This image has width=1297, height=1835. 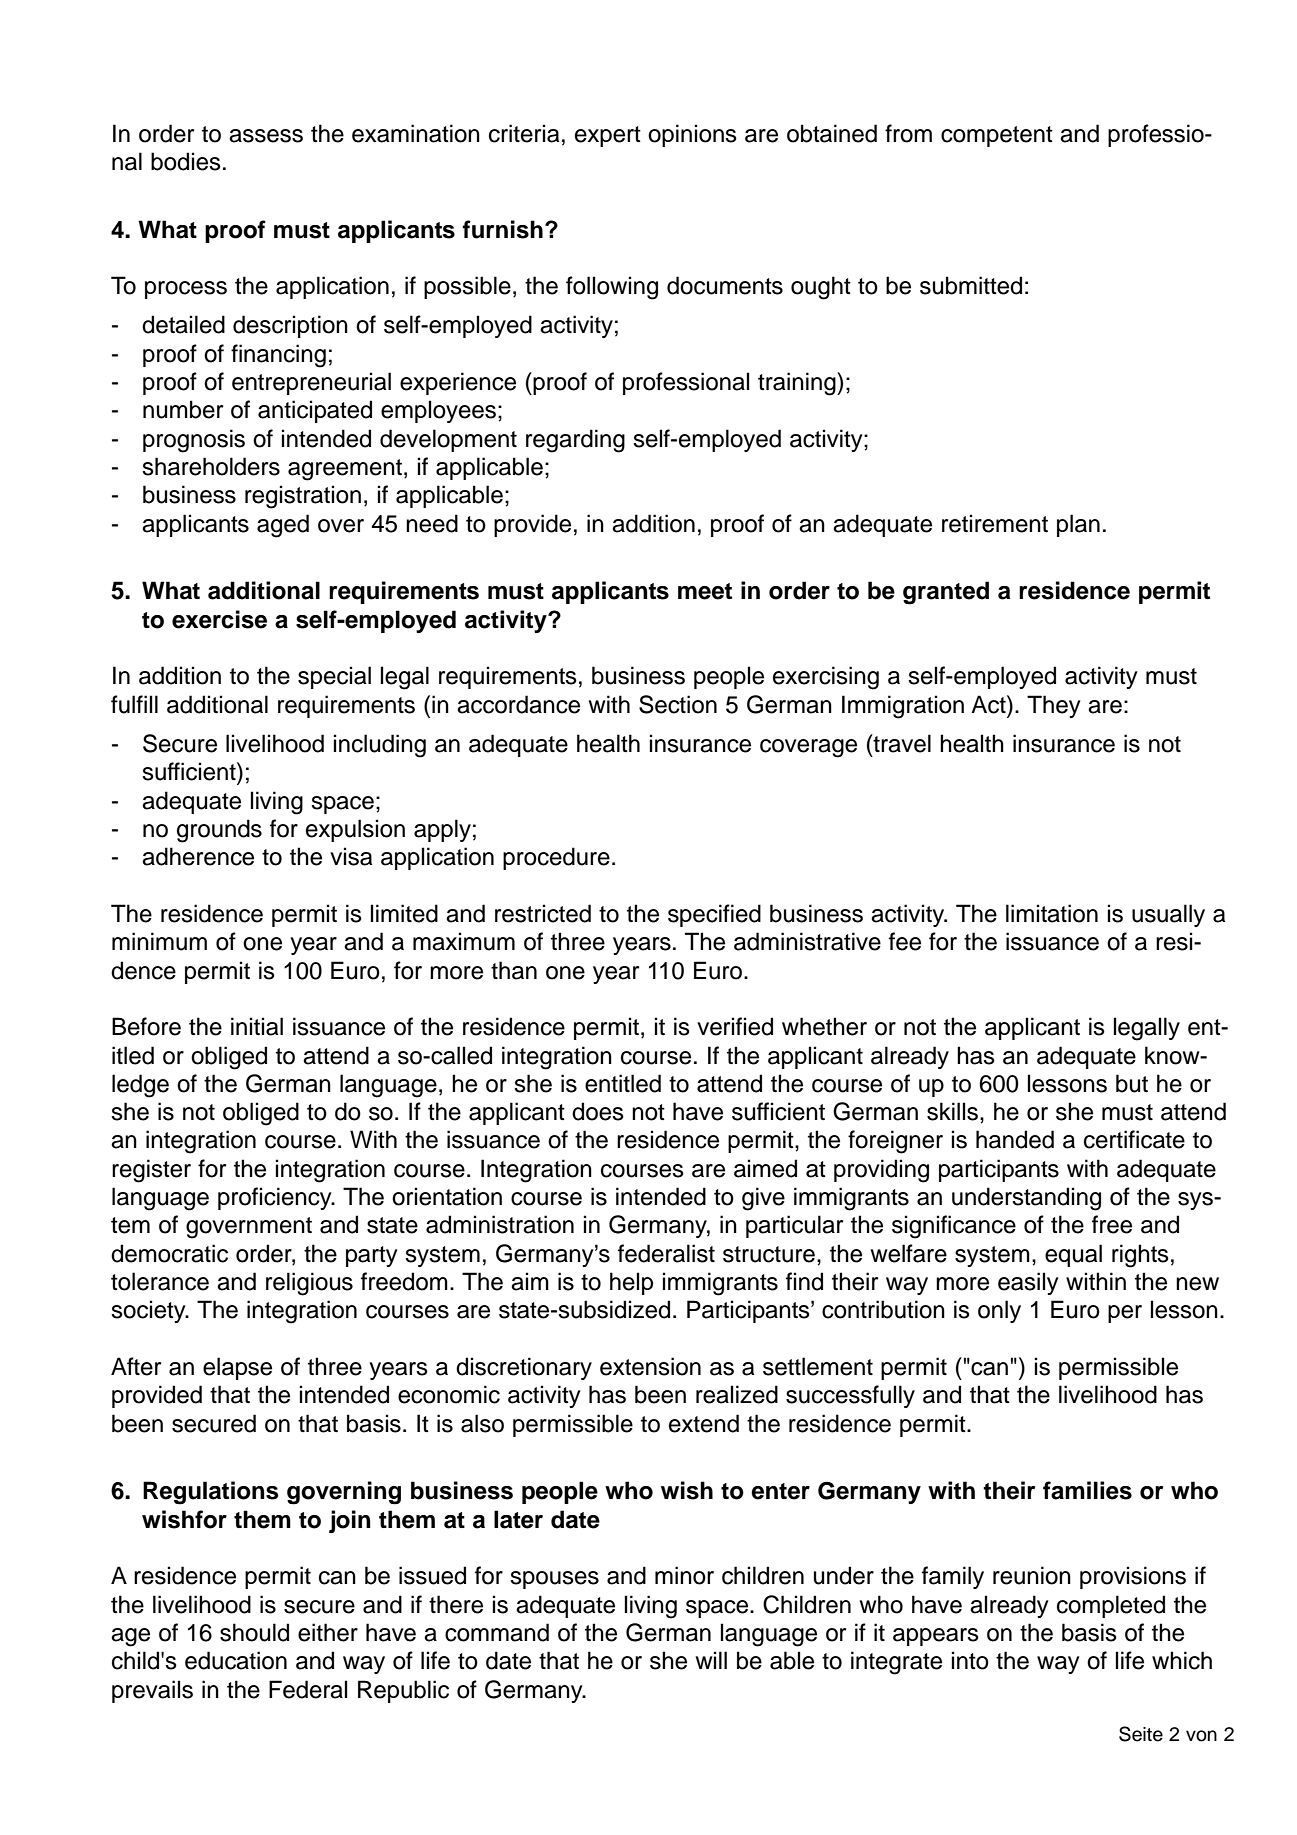 I want to click on assess, so click(x=266, y=136).
